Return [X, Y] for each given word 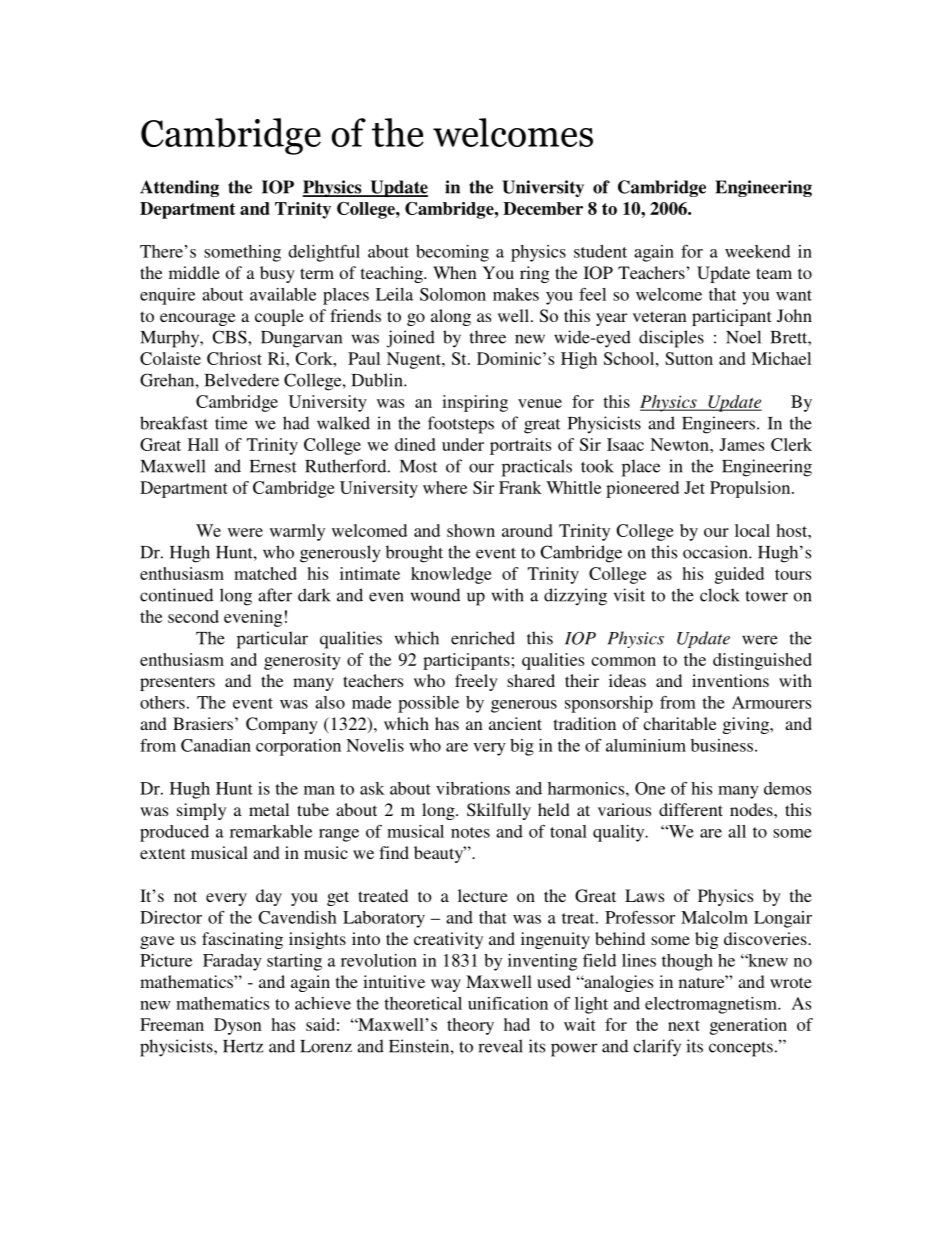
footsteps [461, 425]
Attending [179, 188]
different [691, 809]
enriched [483, 638]
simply [201, 811]
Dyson [238, 1026]
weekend [757, 251]
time [231, 423]
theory [470, 1026]
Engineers [718, 425]
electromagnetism [712, 1005]
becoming [452, 253]
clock [720, 595]
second [193, 616]
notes [470, 832]
